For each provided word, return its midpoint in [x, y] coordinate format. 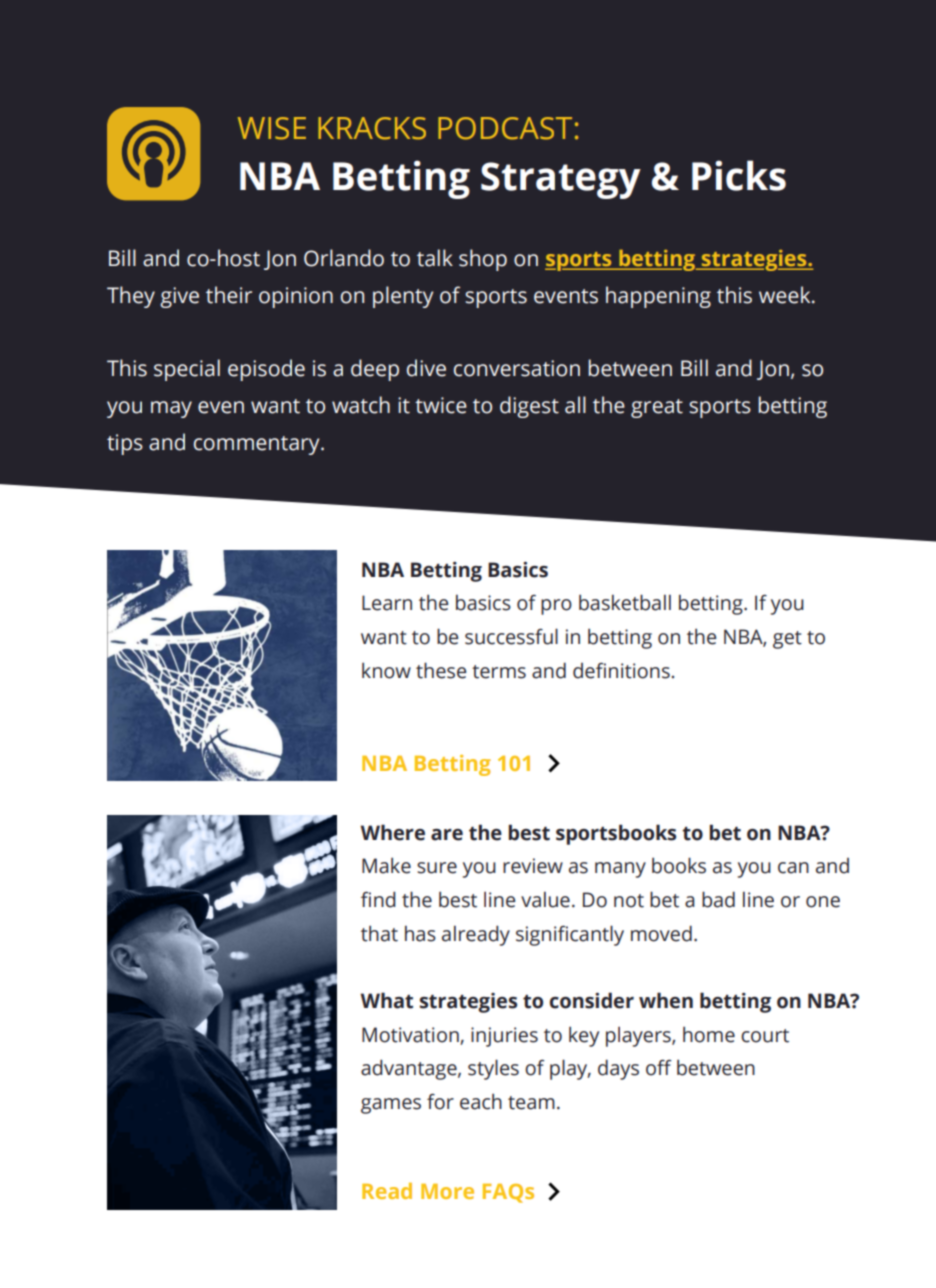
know [386, 671]
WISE [272, 128]
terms [499, 672]
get [787, 640]
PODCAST [505, 128]
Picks [739, 175]
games [391, 1106]
